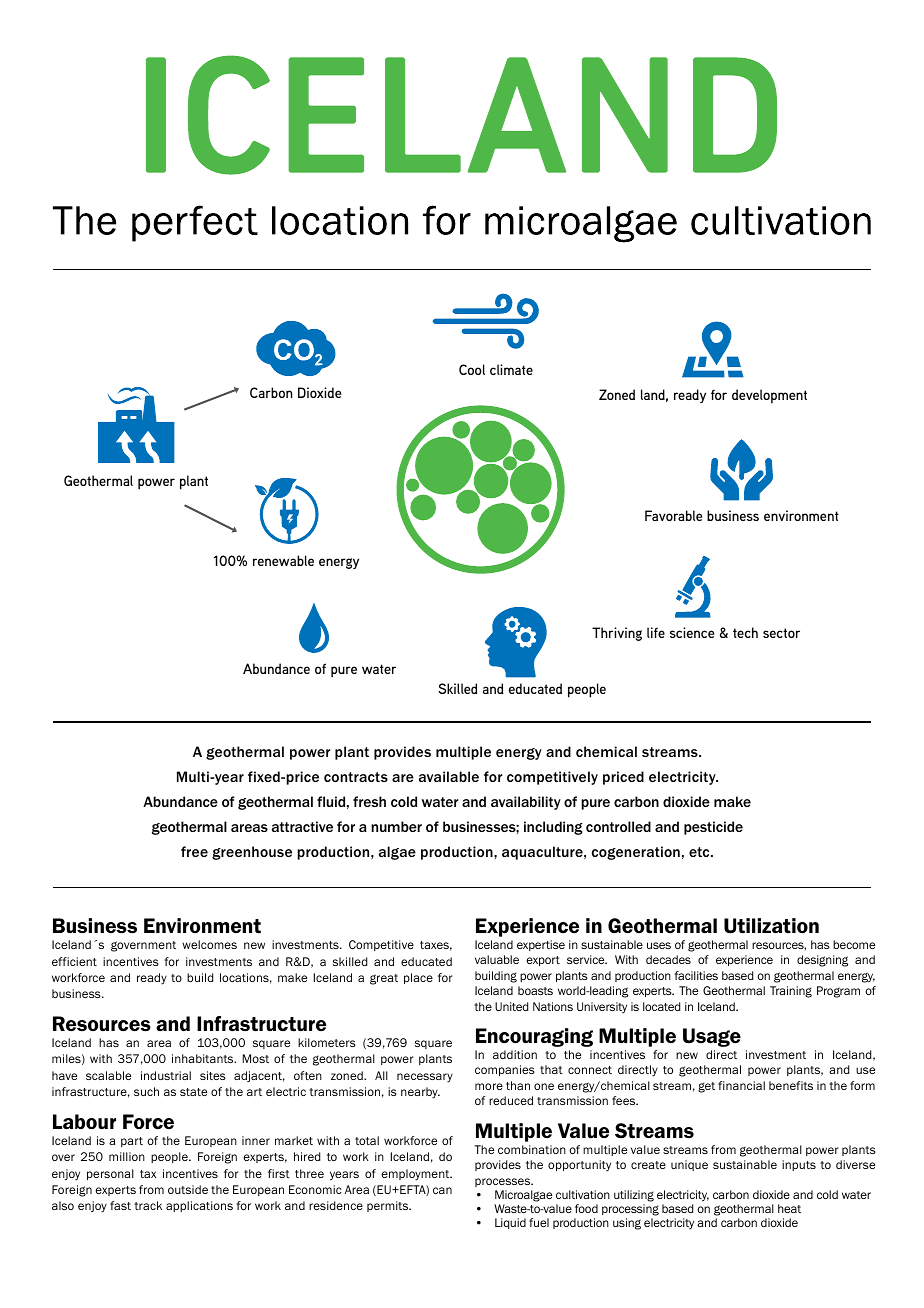  Describe the element at coordinates (769, 396) in the screenshot. I see `development` at that location.
